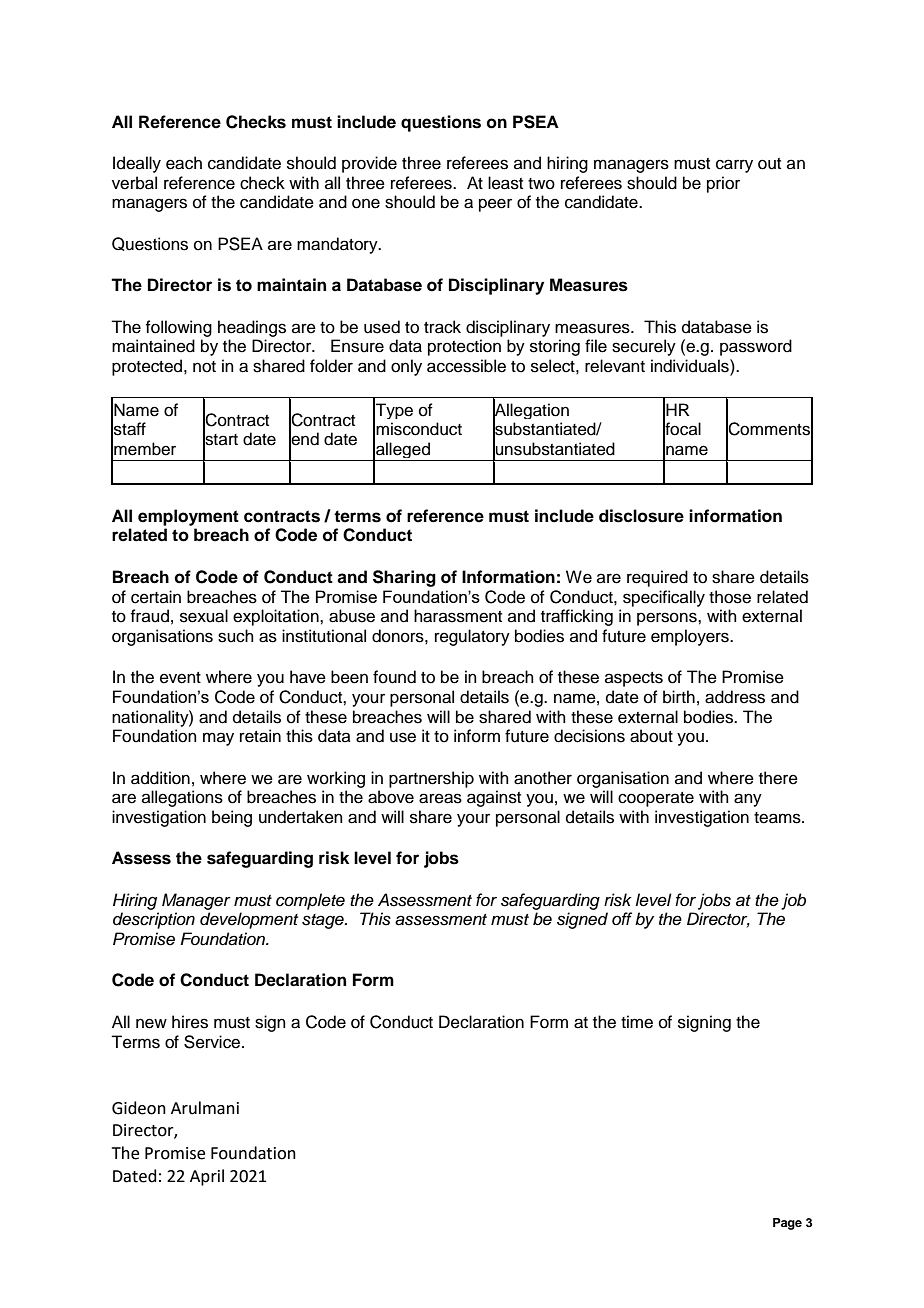  Describe the element at coordinates (748, 800) in the image. I see `any` at that location.
